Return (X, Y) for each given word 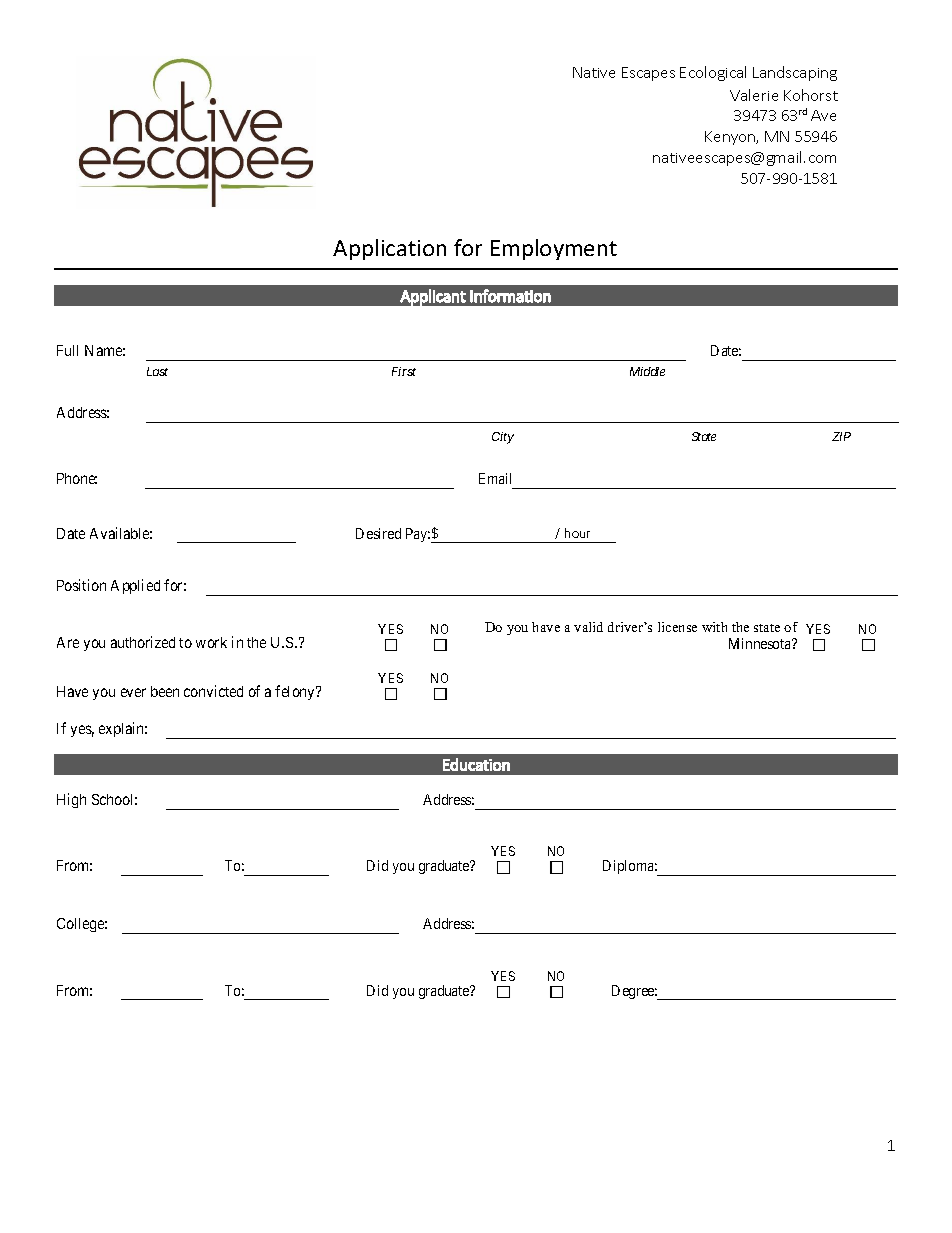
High (71, 800)
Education (476, 764)
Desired (378, 533)
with (714, 627)
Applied (135, 586)
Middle (647, 371)
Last (157, 371)
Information (510, 296)
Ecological (713, 73)
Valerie (754, 95)
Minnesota (761, 643)
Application (389, 249)
